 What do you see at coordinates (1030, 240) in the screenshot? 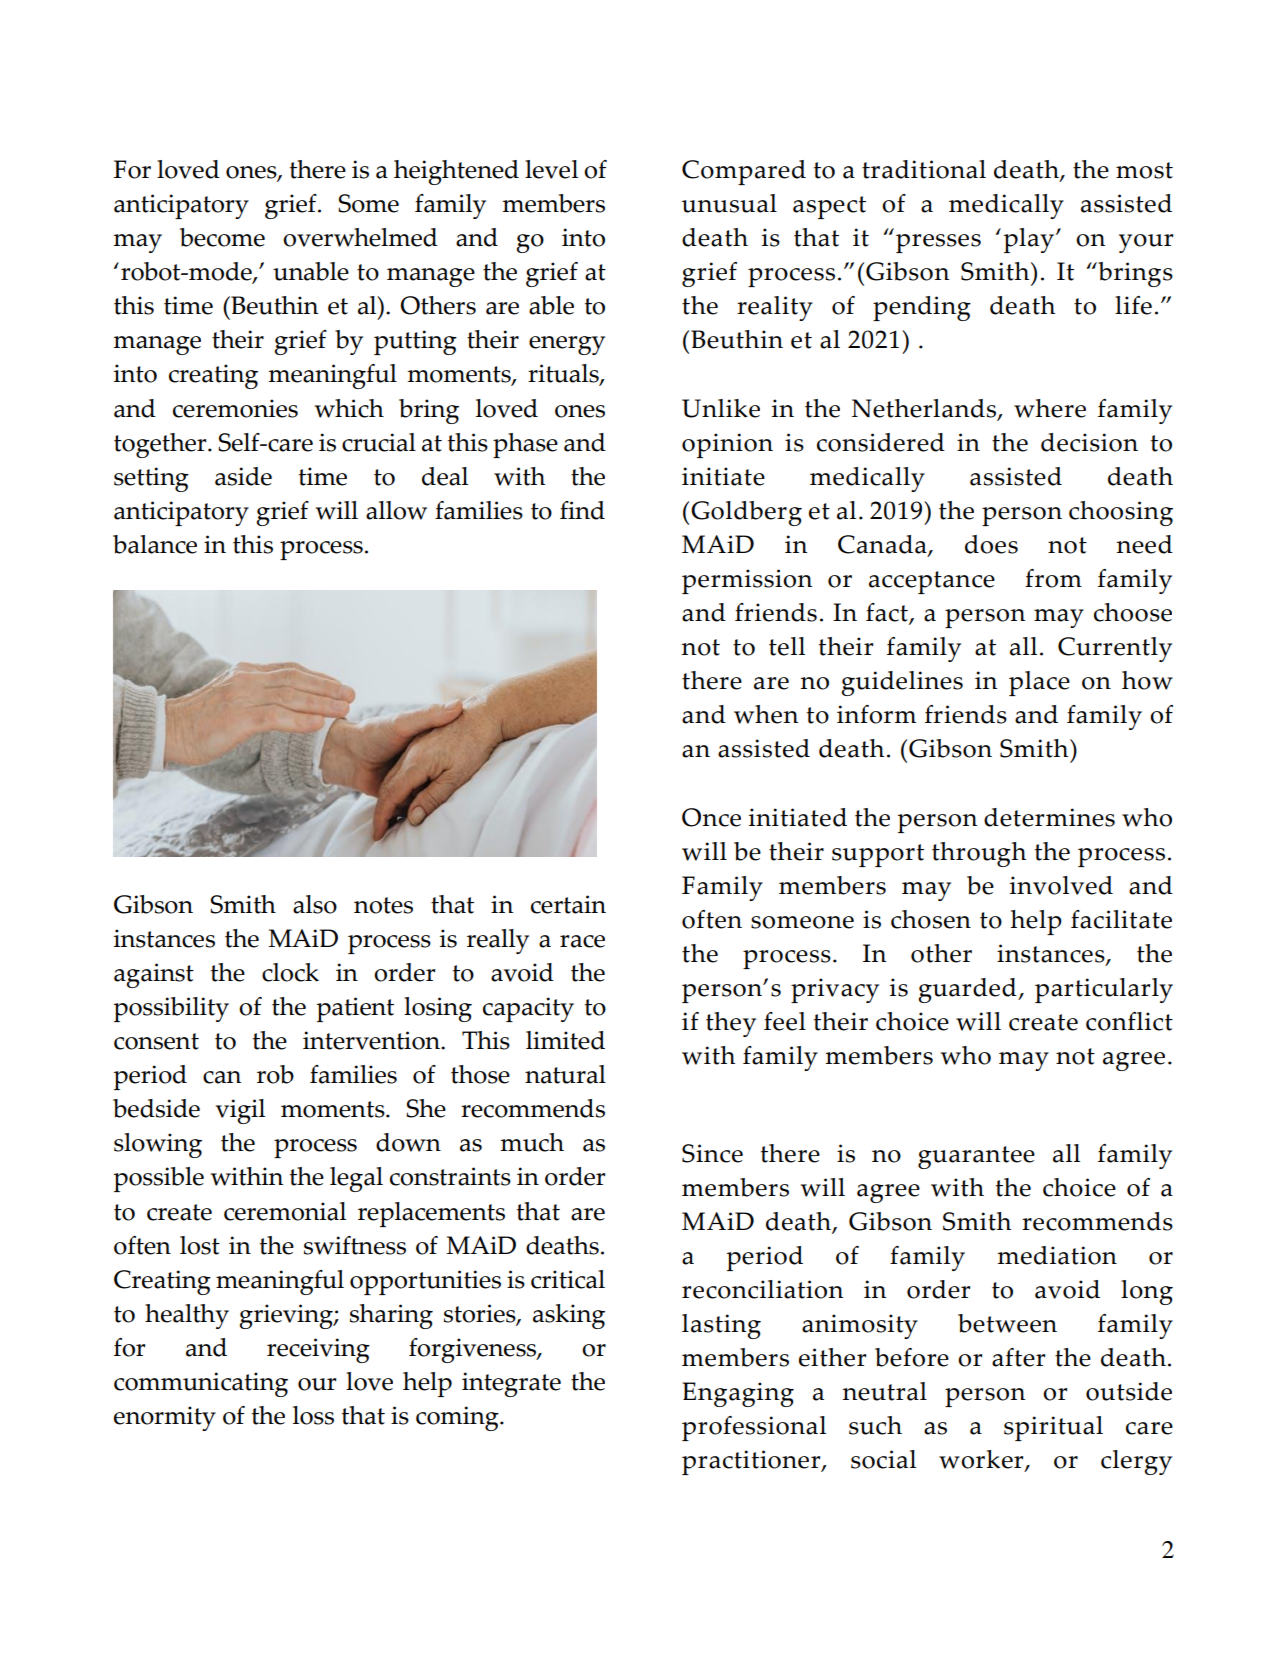
I see `play` at bounding box center [1030, 240].
